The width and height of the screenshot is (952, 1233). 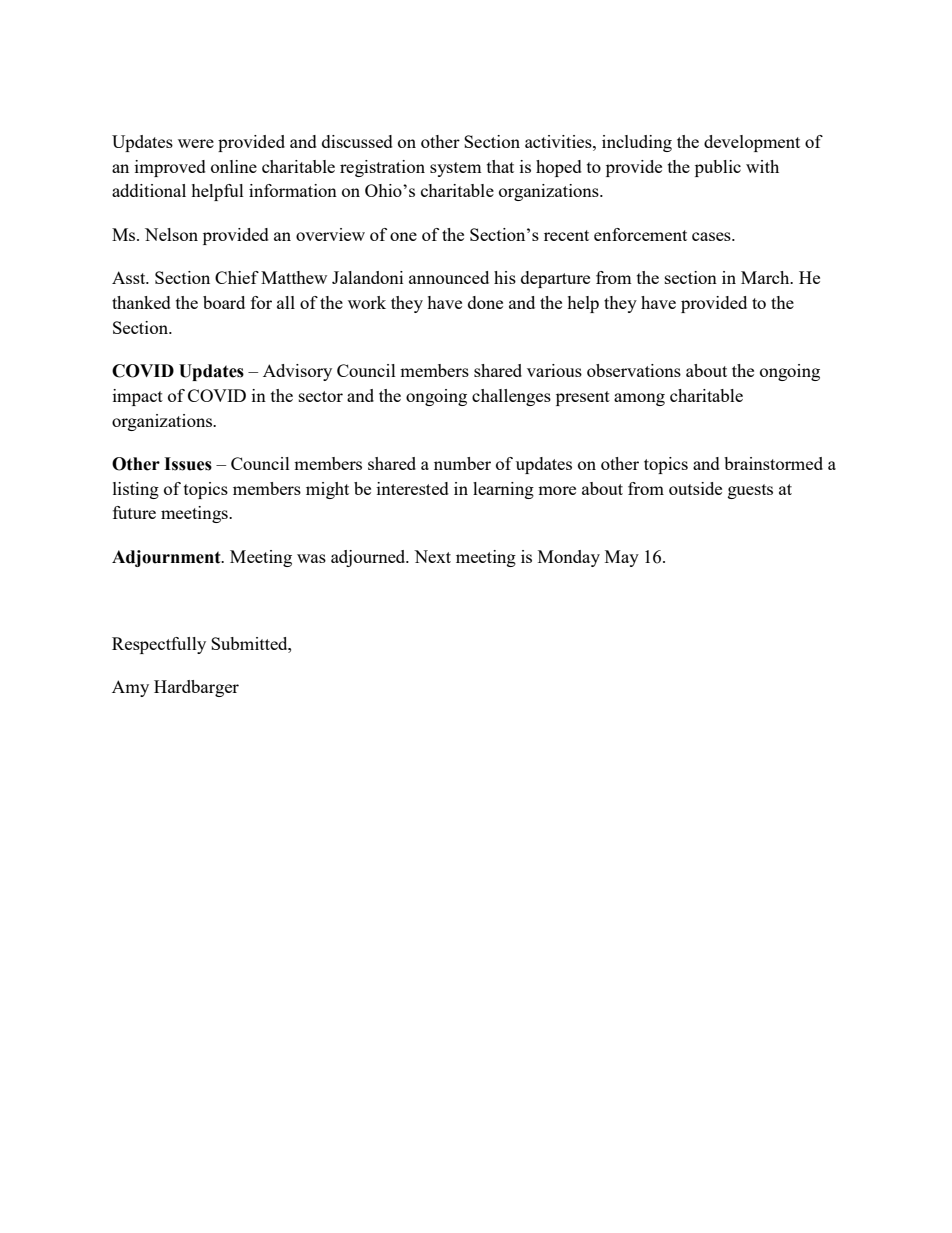 What do you see at coordinates (456, 169) in the screenshot?
I see `system` at bounding box center [456, 169].
